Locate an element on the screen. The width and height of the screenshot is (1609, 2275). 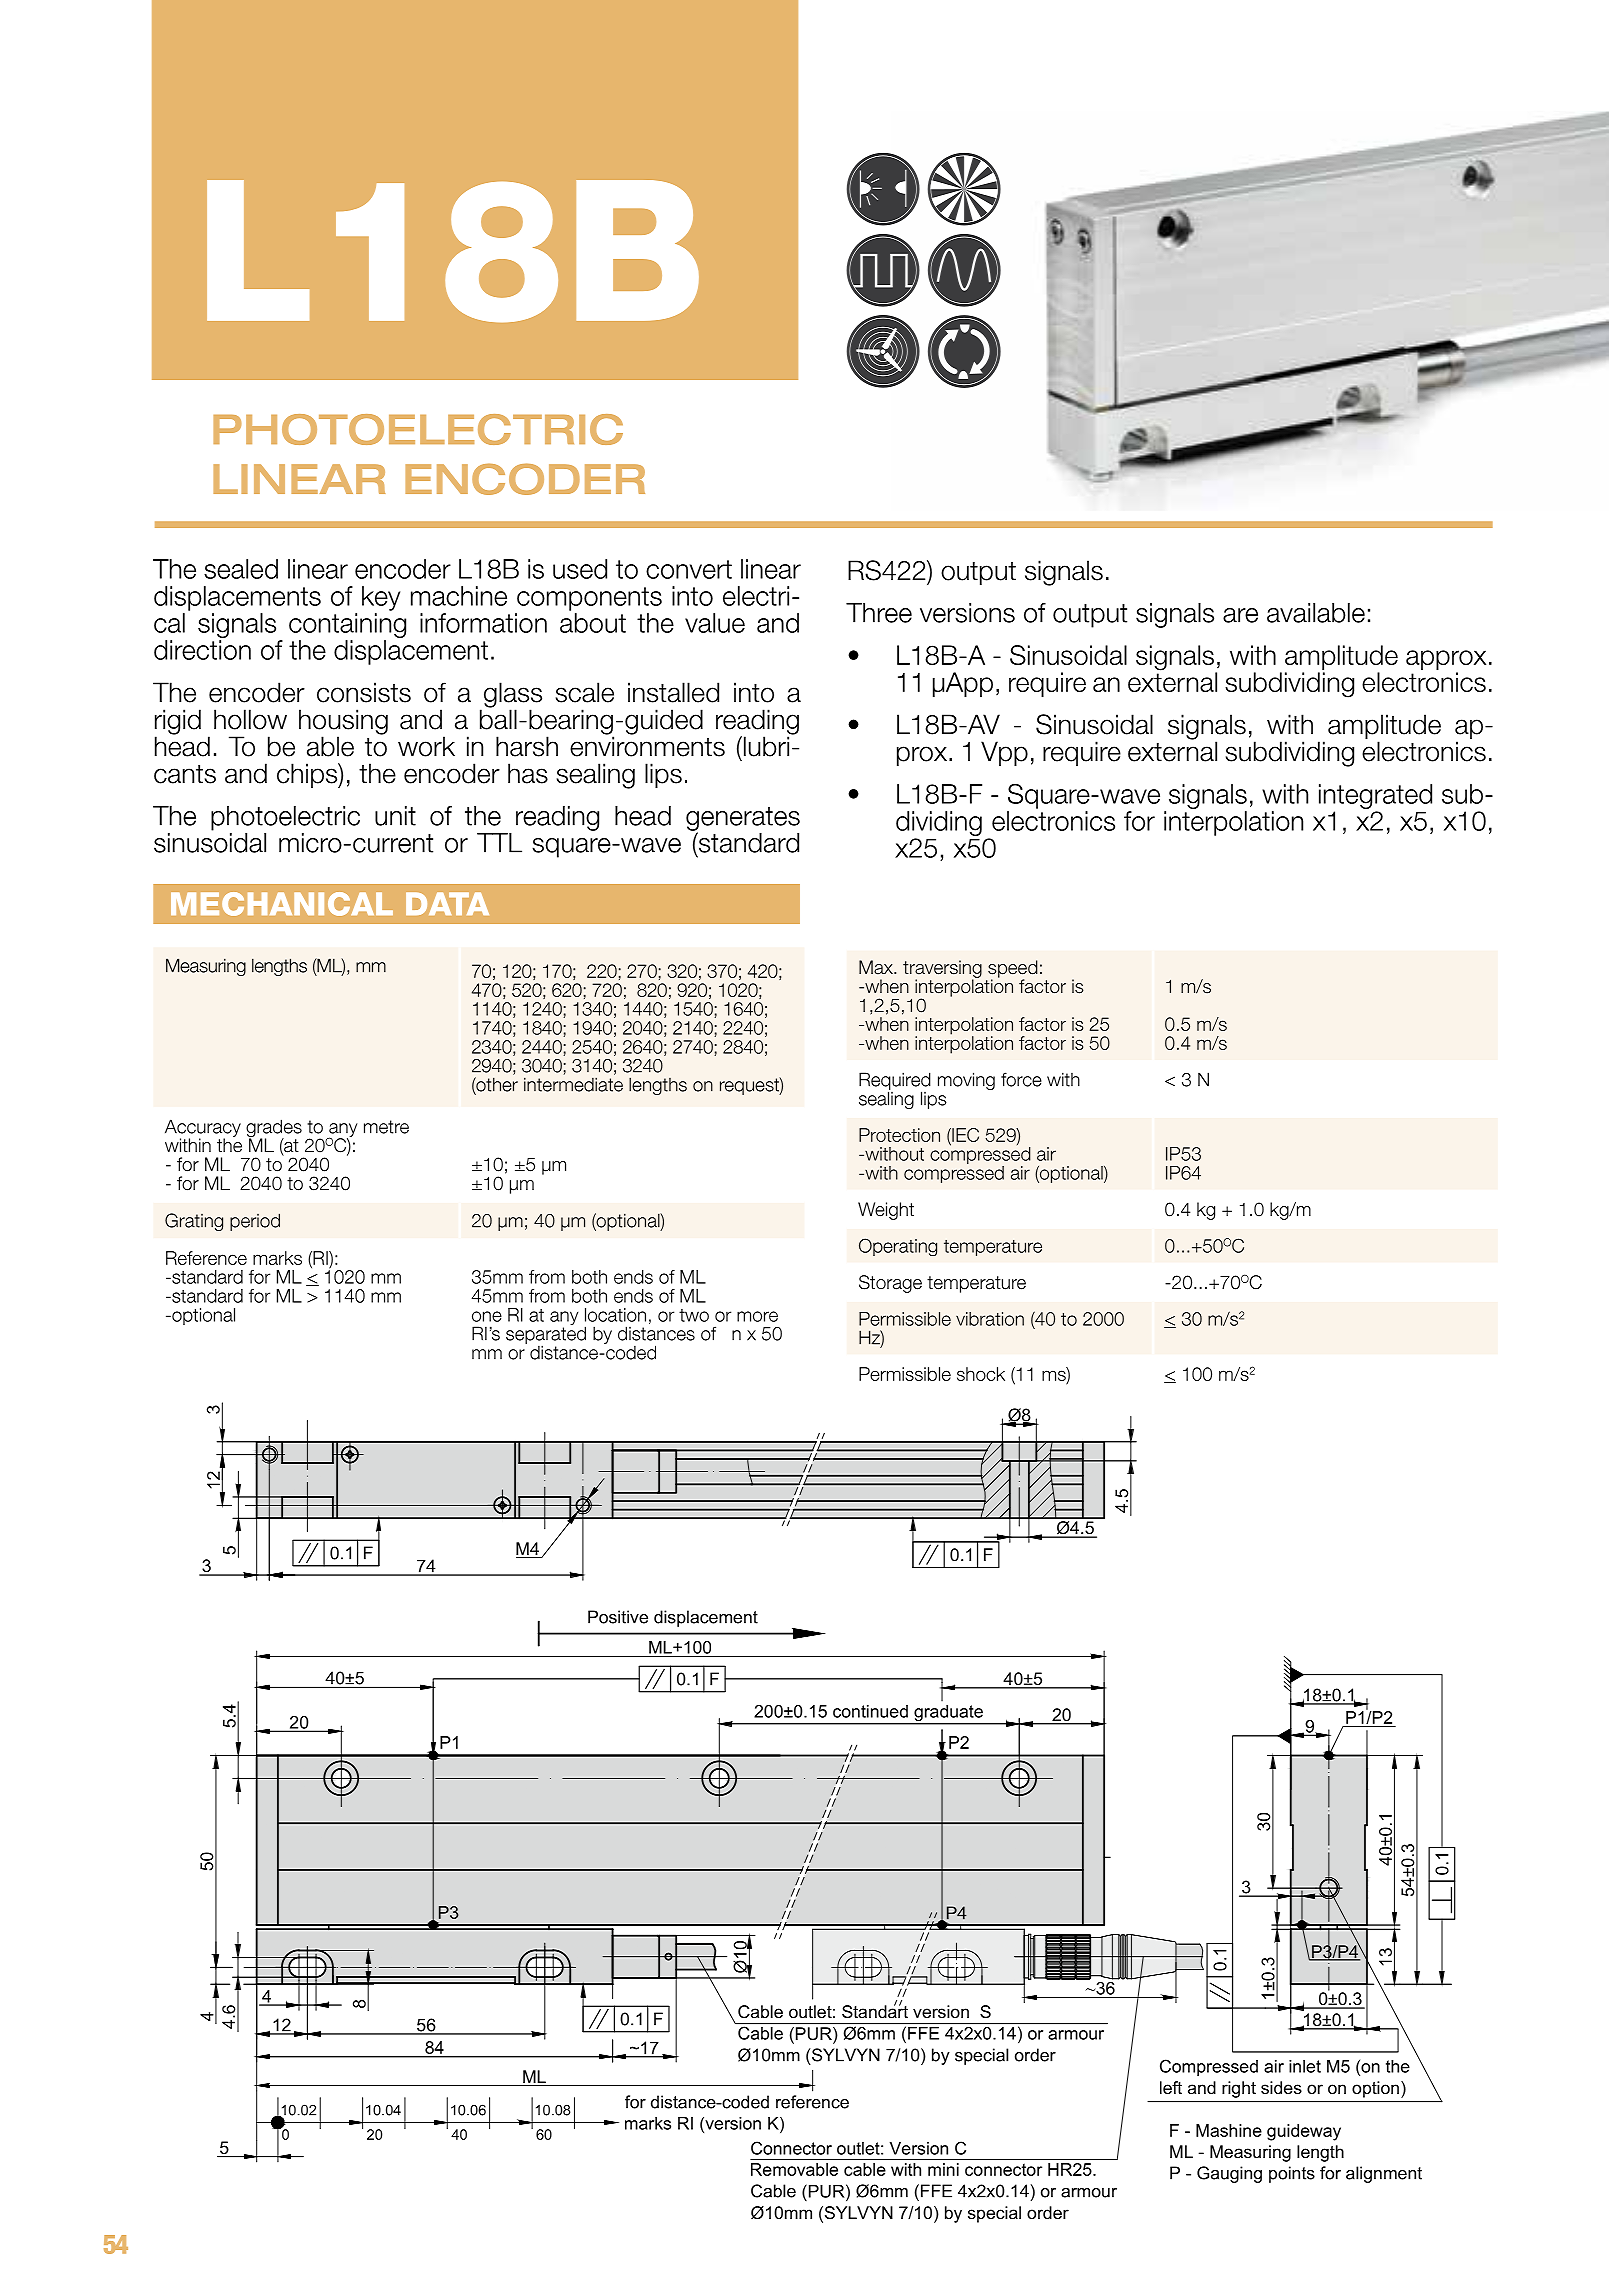
more is located at coordinates (757, 1316).
